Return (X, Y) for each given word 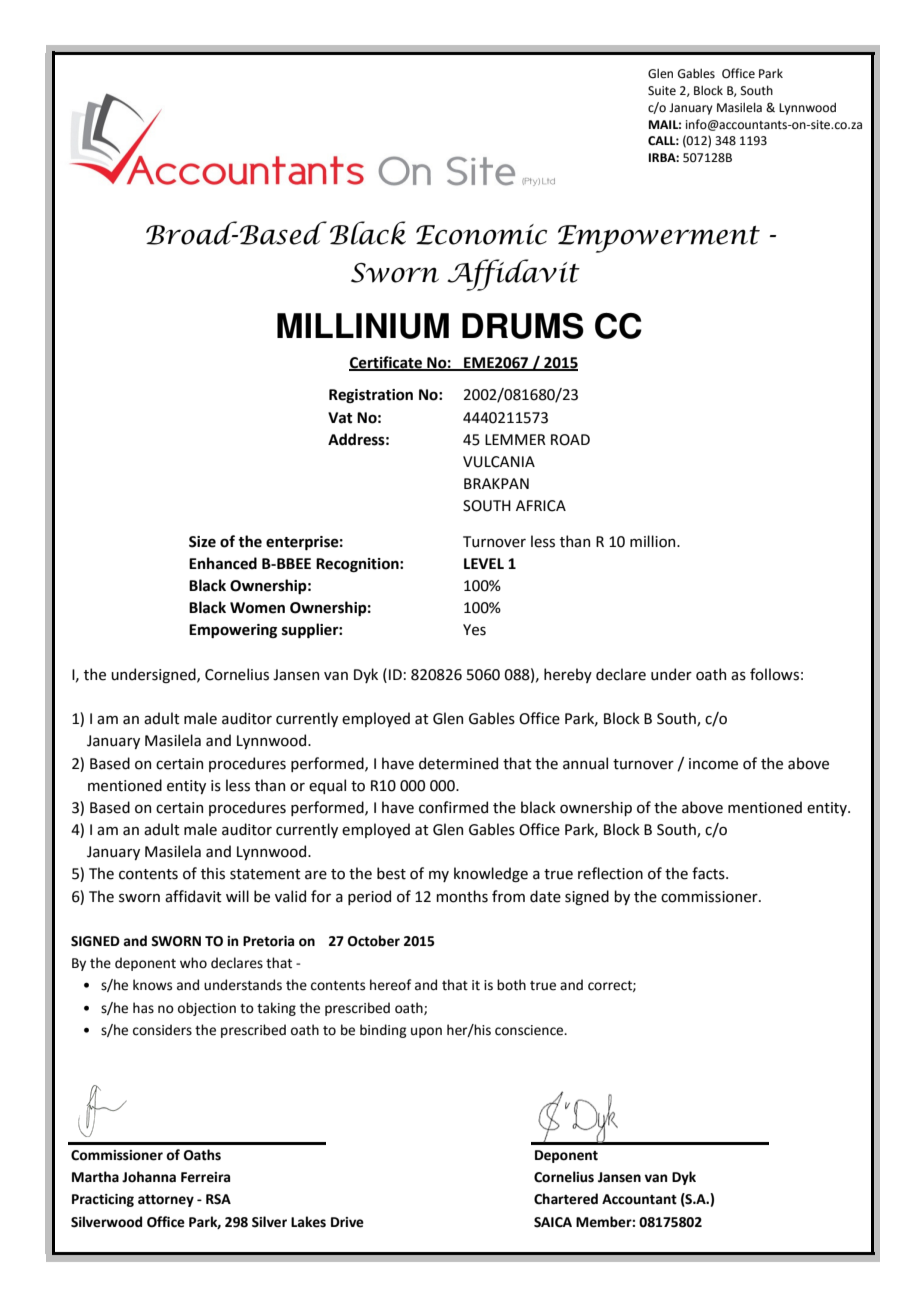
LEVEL (484, 563)
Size (202, 542)
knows (152, 985)
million (654, 541)
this (213, 873)
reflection (610, 873)
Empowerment (659, 239)
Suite (662, 91)
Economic (481, 234)
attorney (166, 1201)
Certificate (386, 363)
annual (585, 763)
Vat (340, 418)
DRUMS (523, 326)
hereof (390, 985)
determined (458, 763)
